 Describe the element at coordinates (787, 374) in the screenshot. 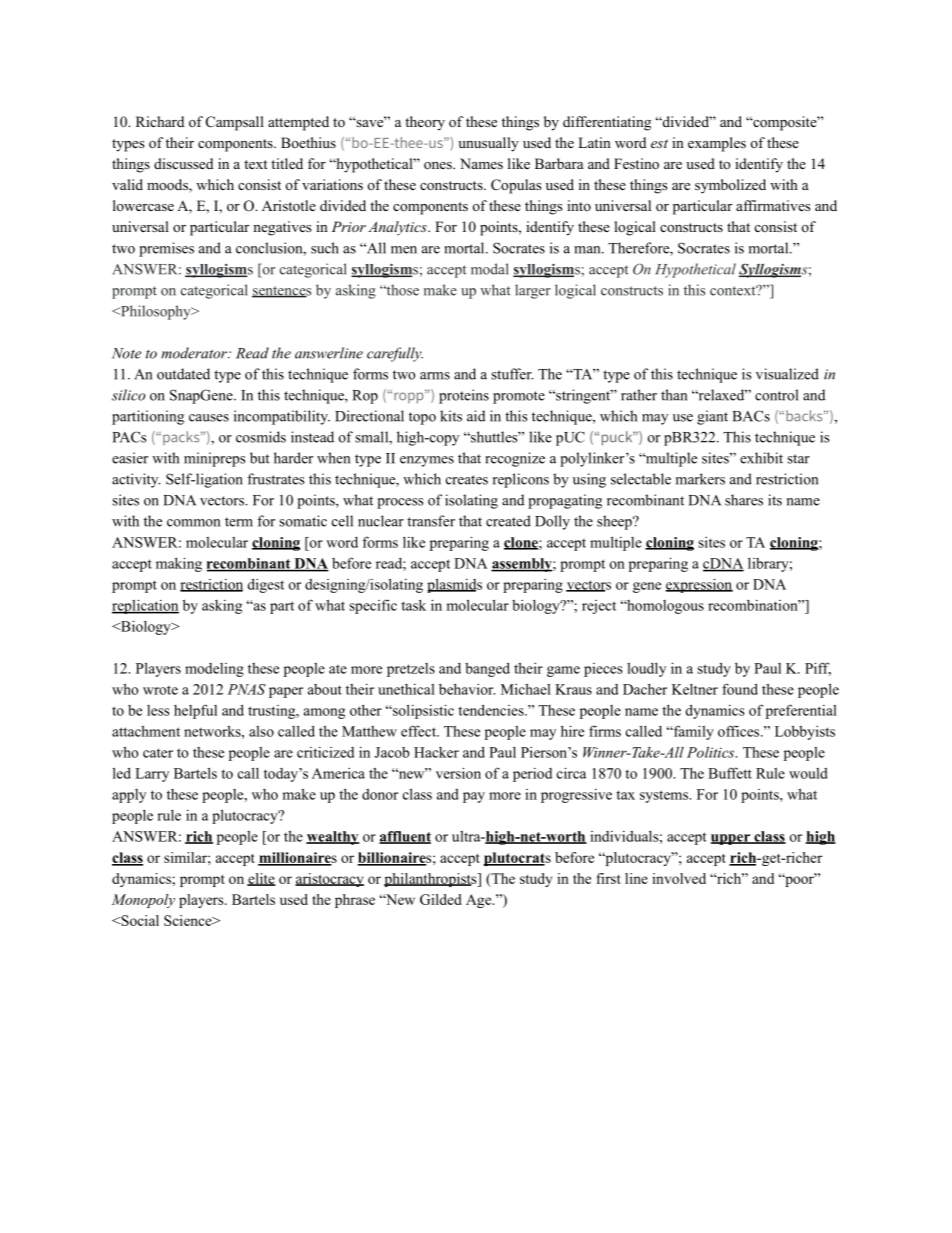

I see `visualized` at that location.
